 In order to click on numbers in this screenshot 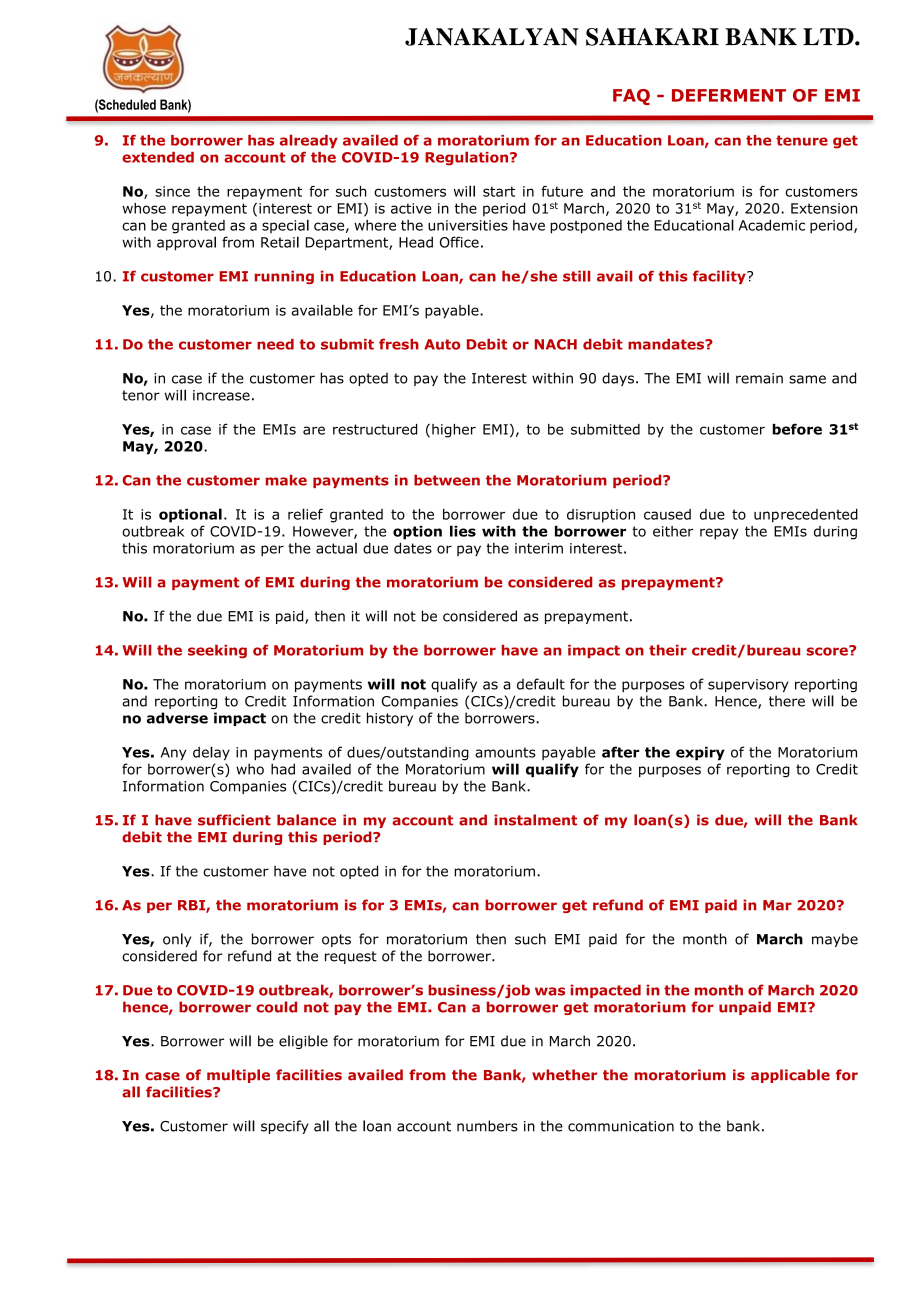, I will do `click(487, 1126)`.
